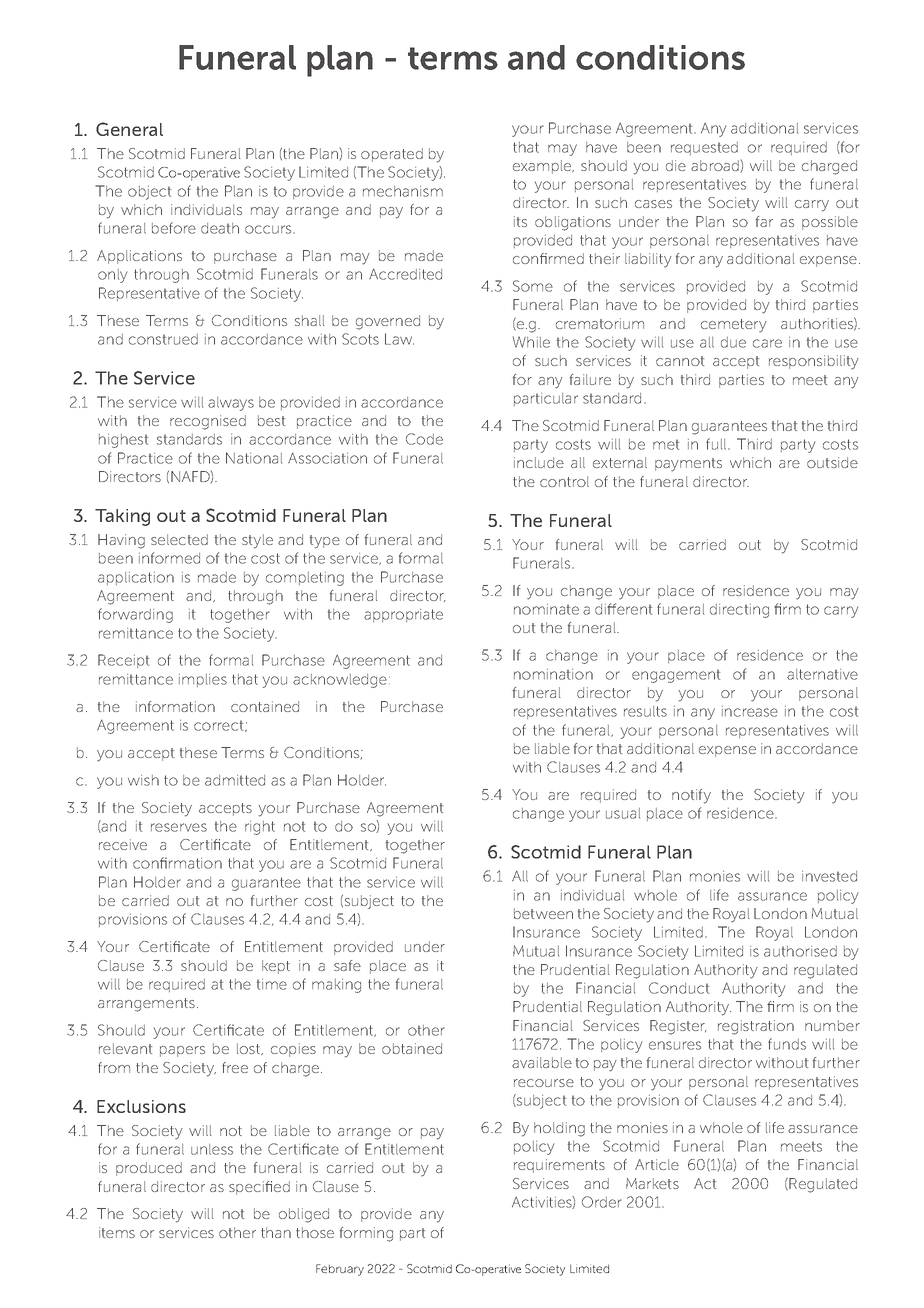 This screenshot has width=924, height=1308. What do you see at coordinates (276, 1232) in the screenshot?
I see `than` at bounding box center [276, 1232].
